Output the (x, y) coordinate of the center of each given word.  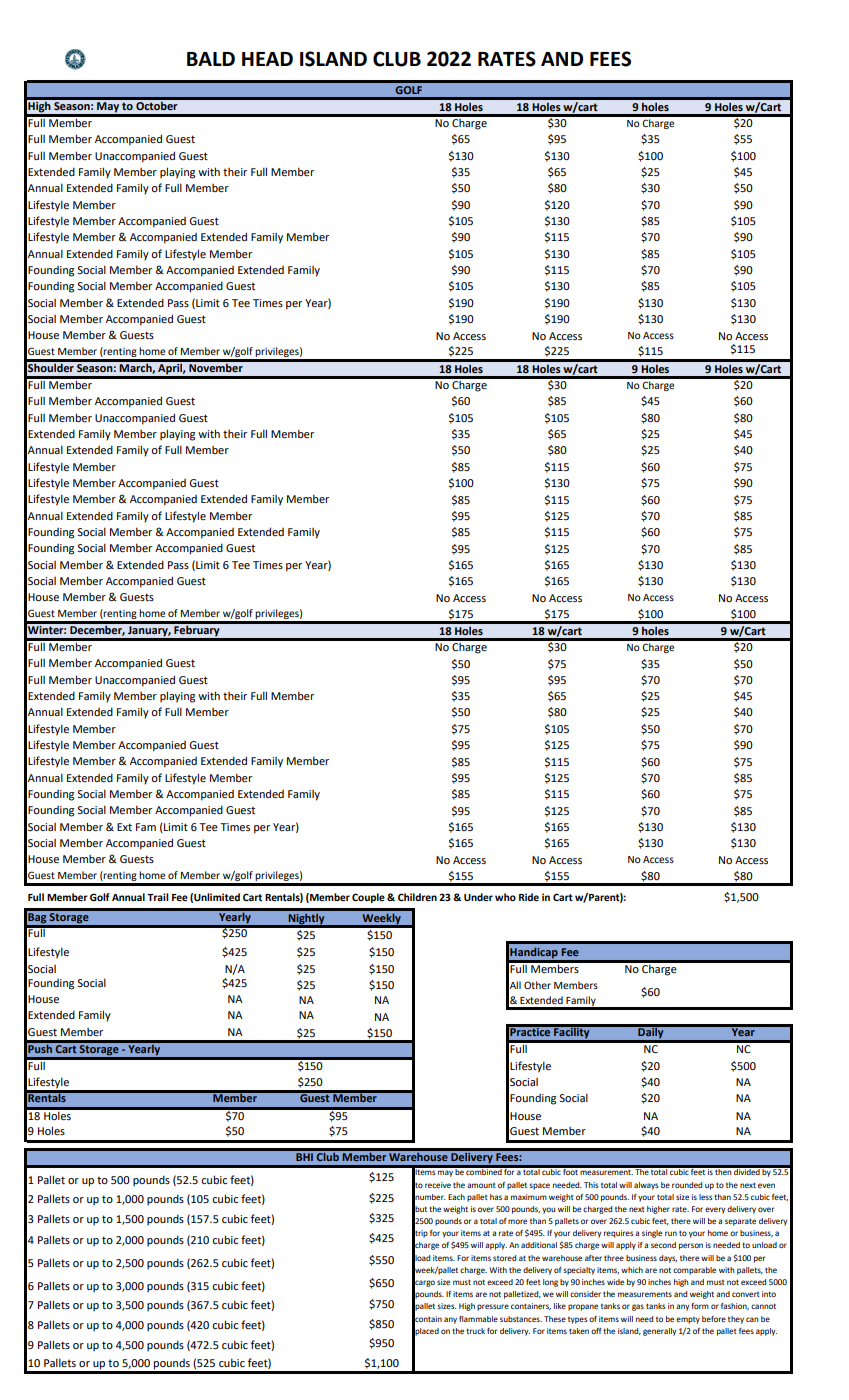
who (505, 897)
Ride (529, 897)
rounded (687, 1185)
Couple (368, 898)
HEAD (267, 59)
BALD (211, 59)
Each (456, 1197)
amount (481, 1185)
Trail (158, 897)
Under (478, 897)
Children (417, 897)
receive (438, 1185)
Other (537, 985)
